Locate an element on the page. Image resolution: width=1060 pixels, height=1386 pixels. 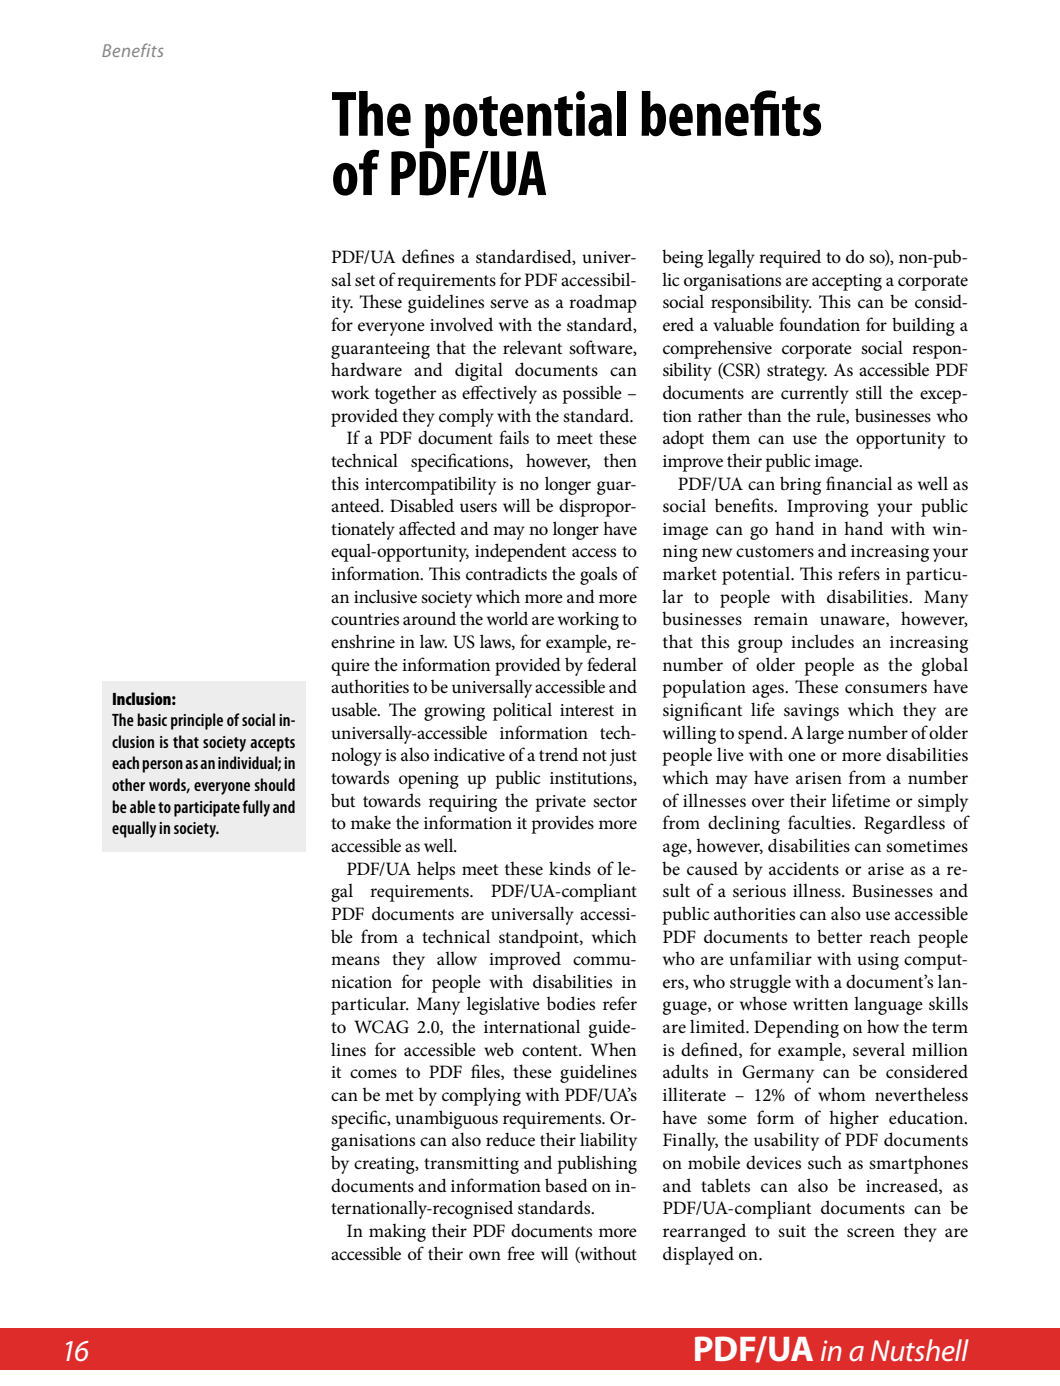
means is located at coordinates (355, 961).
